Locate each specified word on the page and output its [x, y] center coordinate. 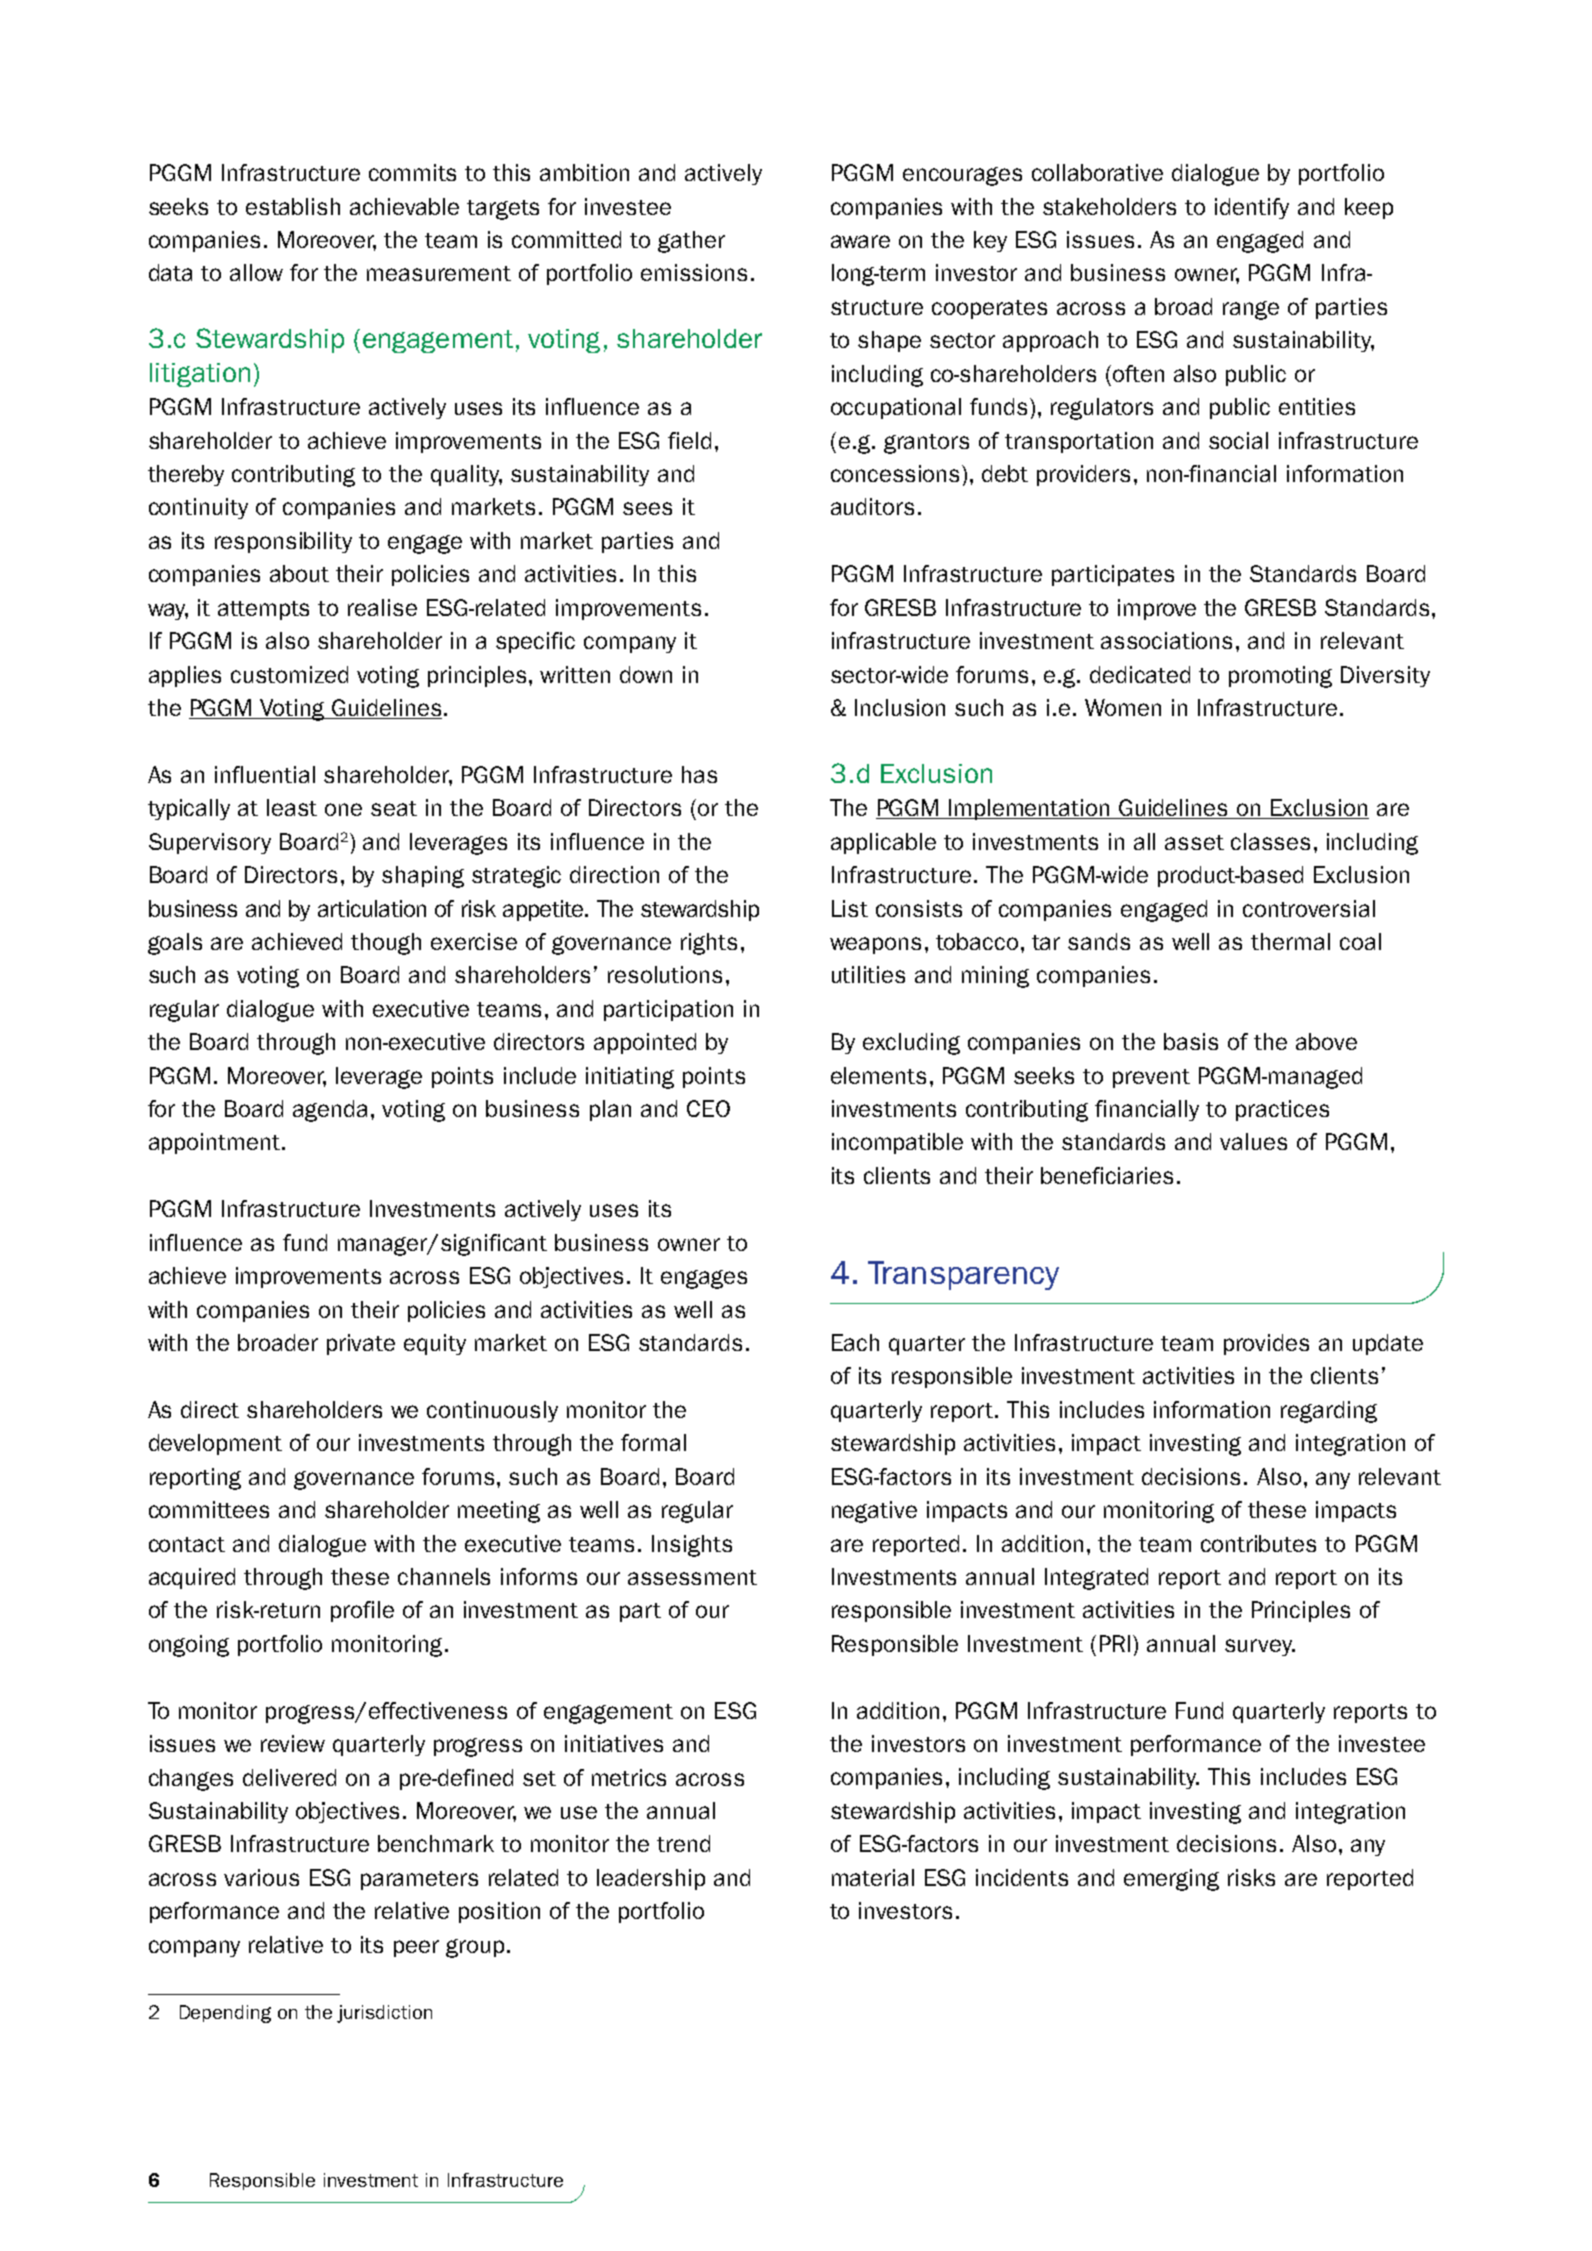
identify [1252, 208]
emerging [1171, 1880]
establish [293, 206]
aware [860, 241]
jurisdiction [384, 2014]
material [873, 1877]
